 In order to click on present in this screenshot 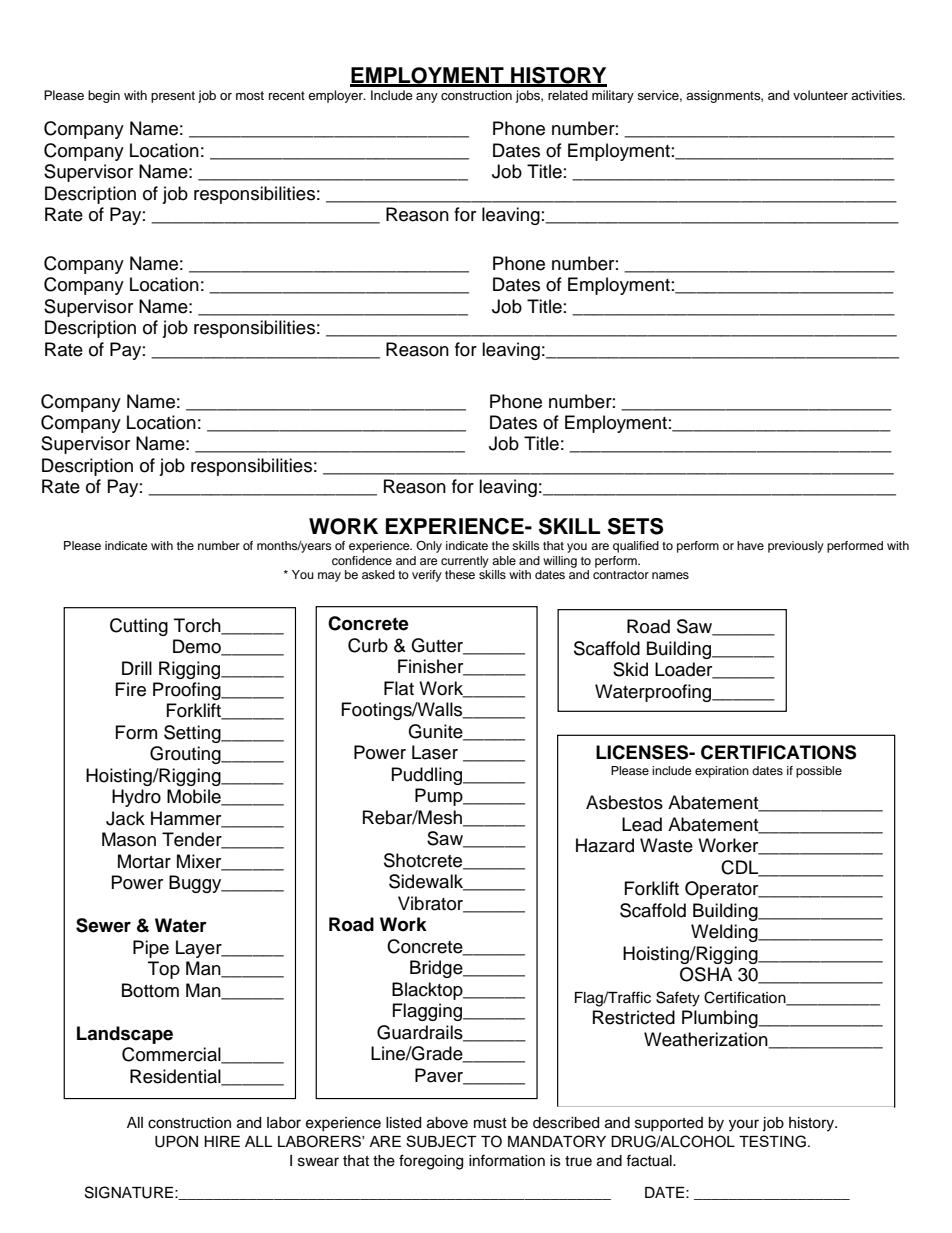, I will do `click(173, 97)`.
